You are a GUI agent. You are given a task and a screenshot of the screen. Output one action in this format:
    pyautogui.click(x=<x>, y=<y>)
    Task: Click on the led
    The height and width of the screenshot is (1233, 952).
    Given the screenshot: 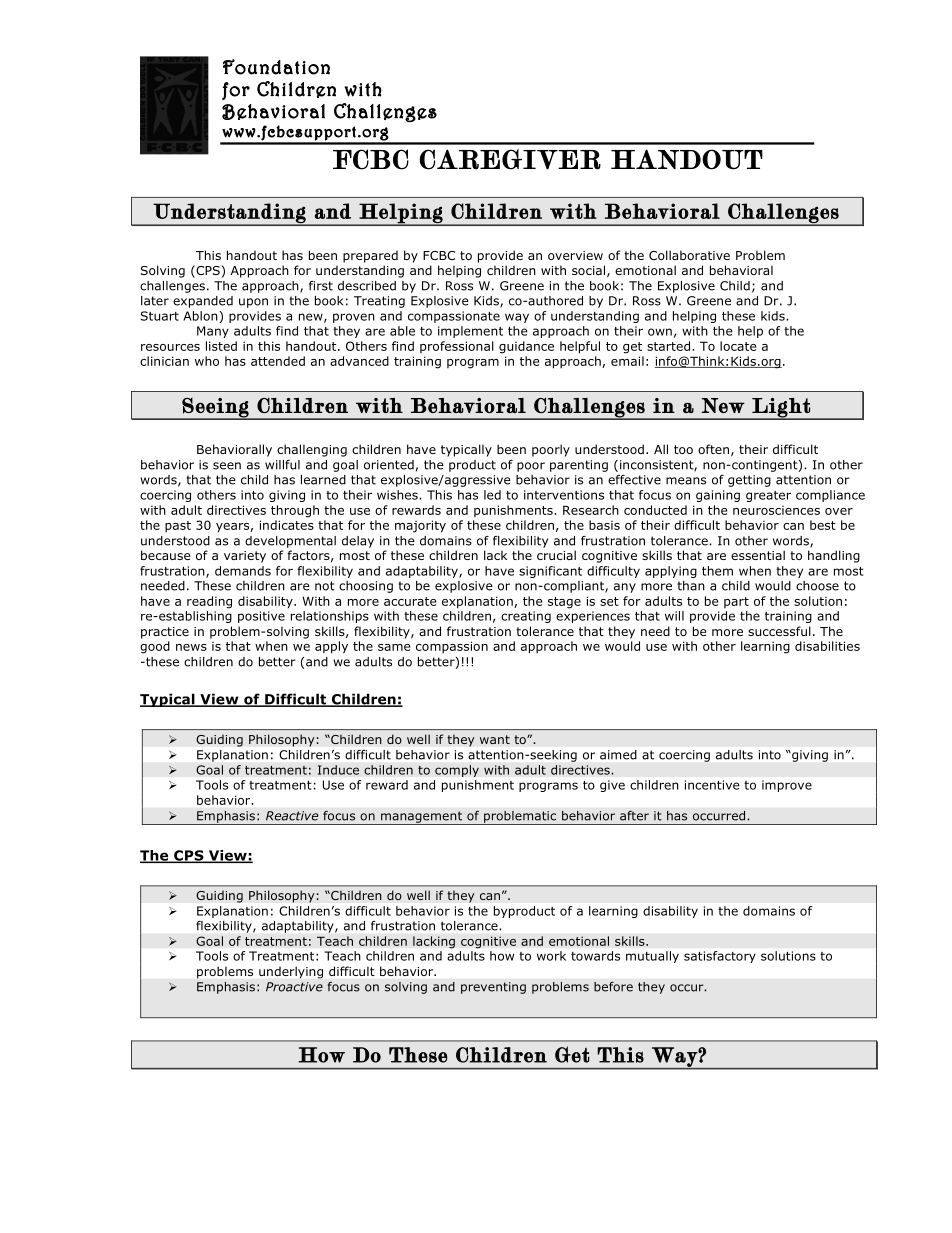 What is the action you would take?
    pyautogui.click(x=492, y=495)
